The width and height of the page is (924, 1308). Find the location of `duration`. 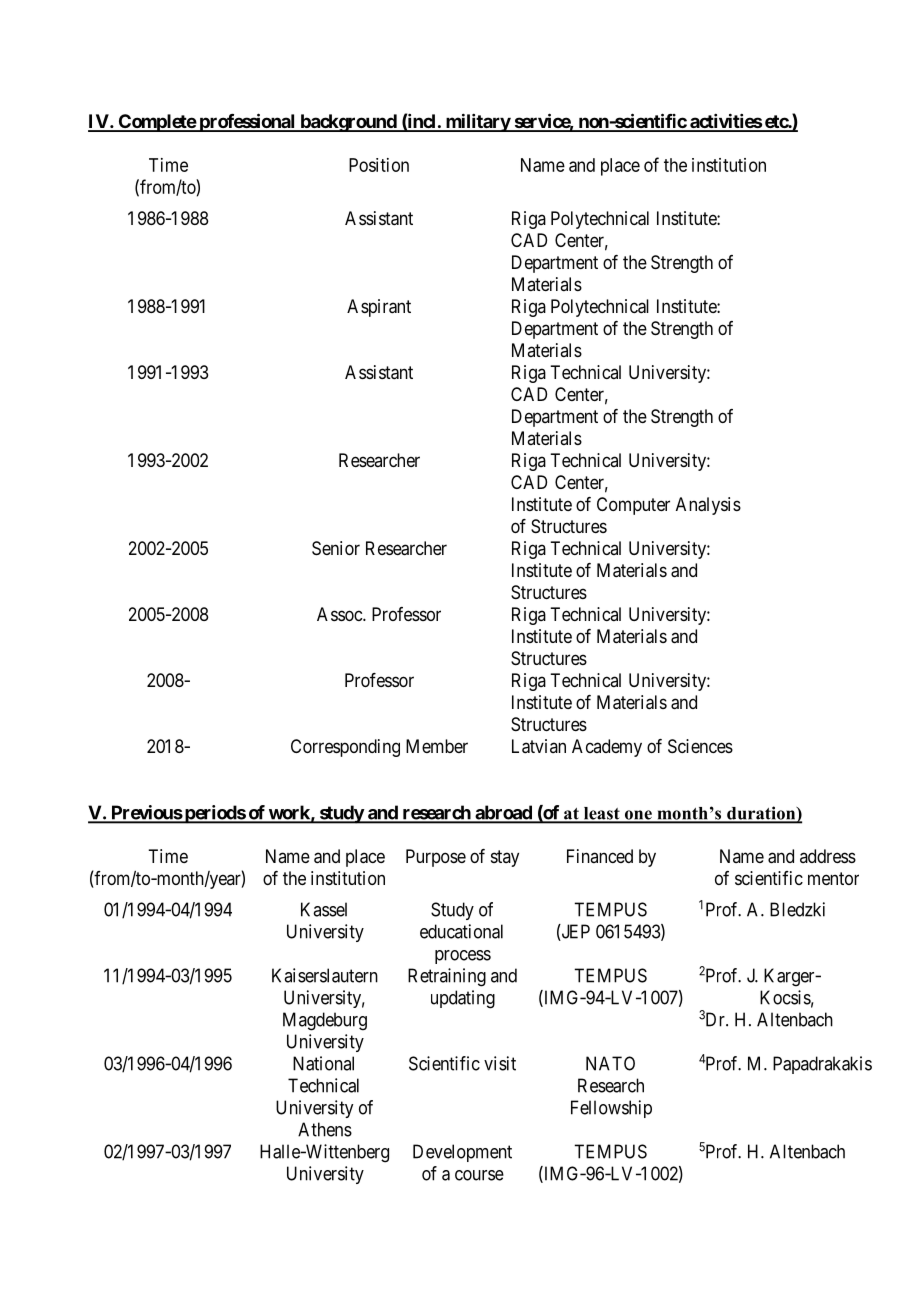

duration is located at coordinates (761, 814).
